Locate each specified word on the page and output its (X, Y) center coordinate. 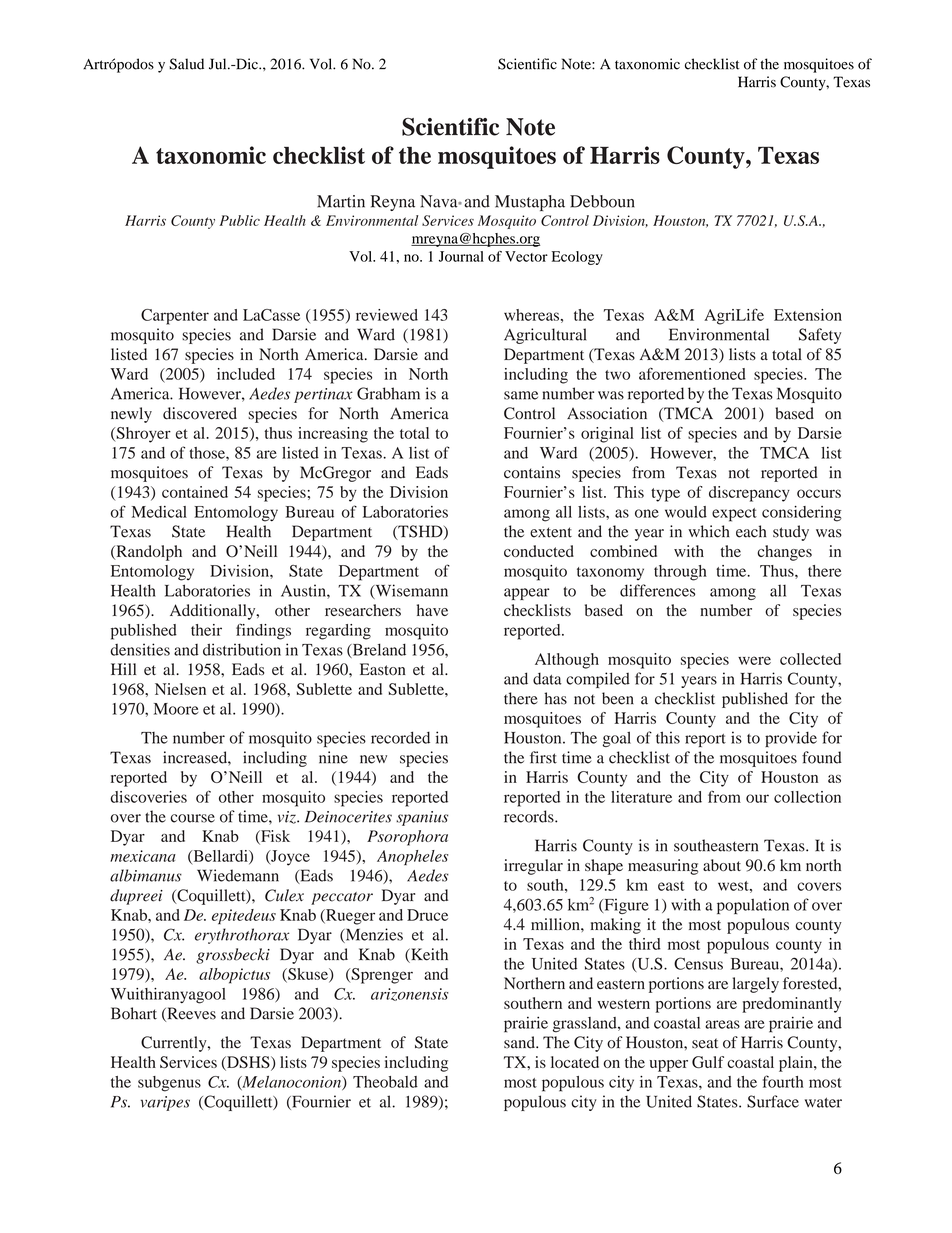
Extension (808, 315)
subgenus (169, 1084)
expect (734, 515)
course (192, 818)
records (530, 816)
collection (807, 797)
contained (195, 492)
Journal (461, 256)
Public (239, 220)
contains (532, 472)
